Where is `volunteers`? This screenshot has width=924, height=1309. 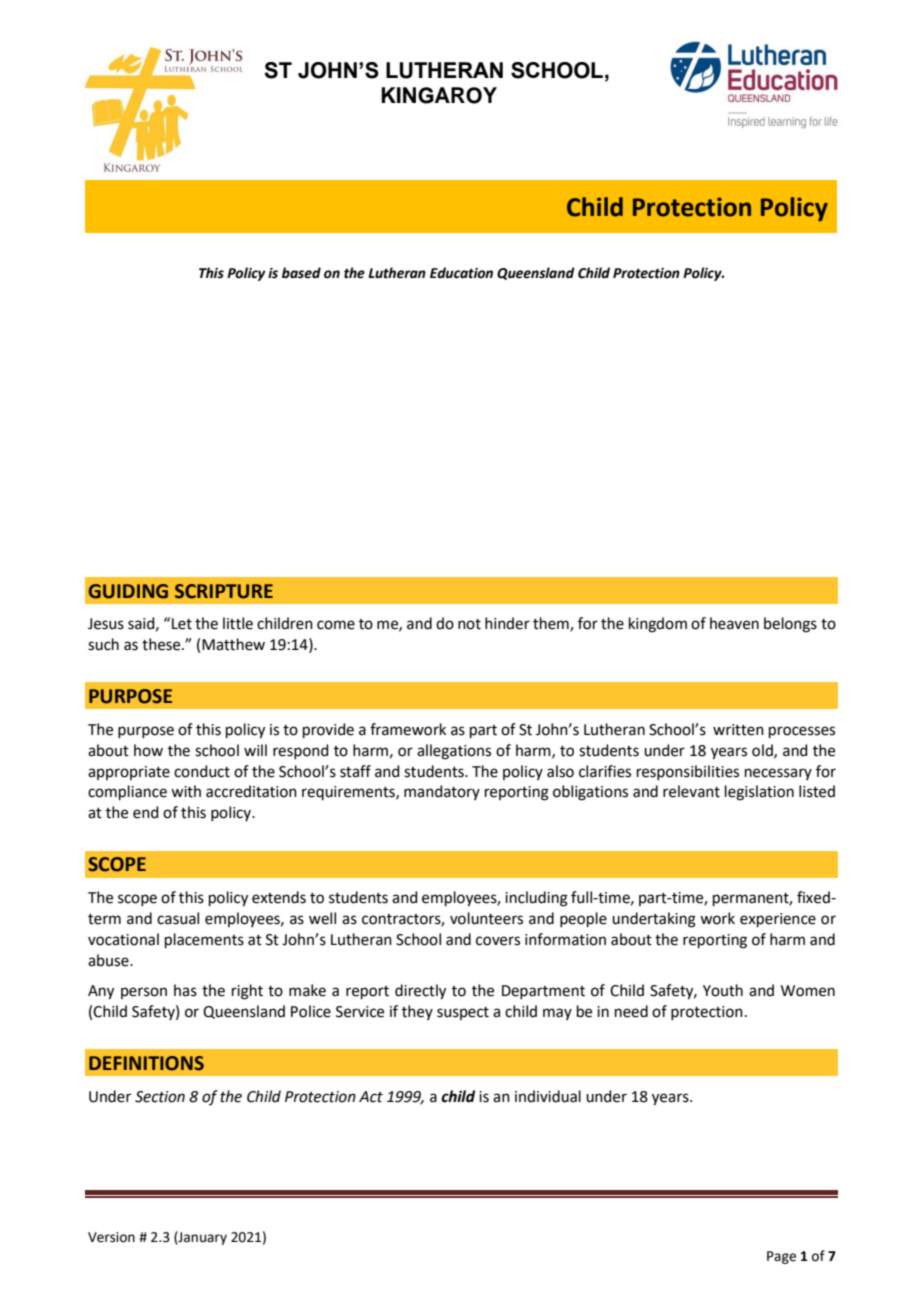
volunteers is located at coordinates (486, 918).
